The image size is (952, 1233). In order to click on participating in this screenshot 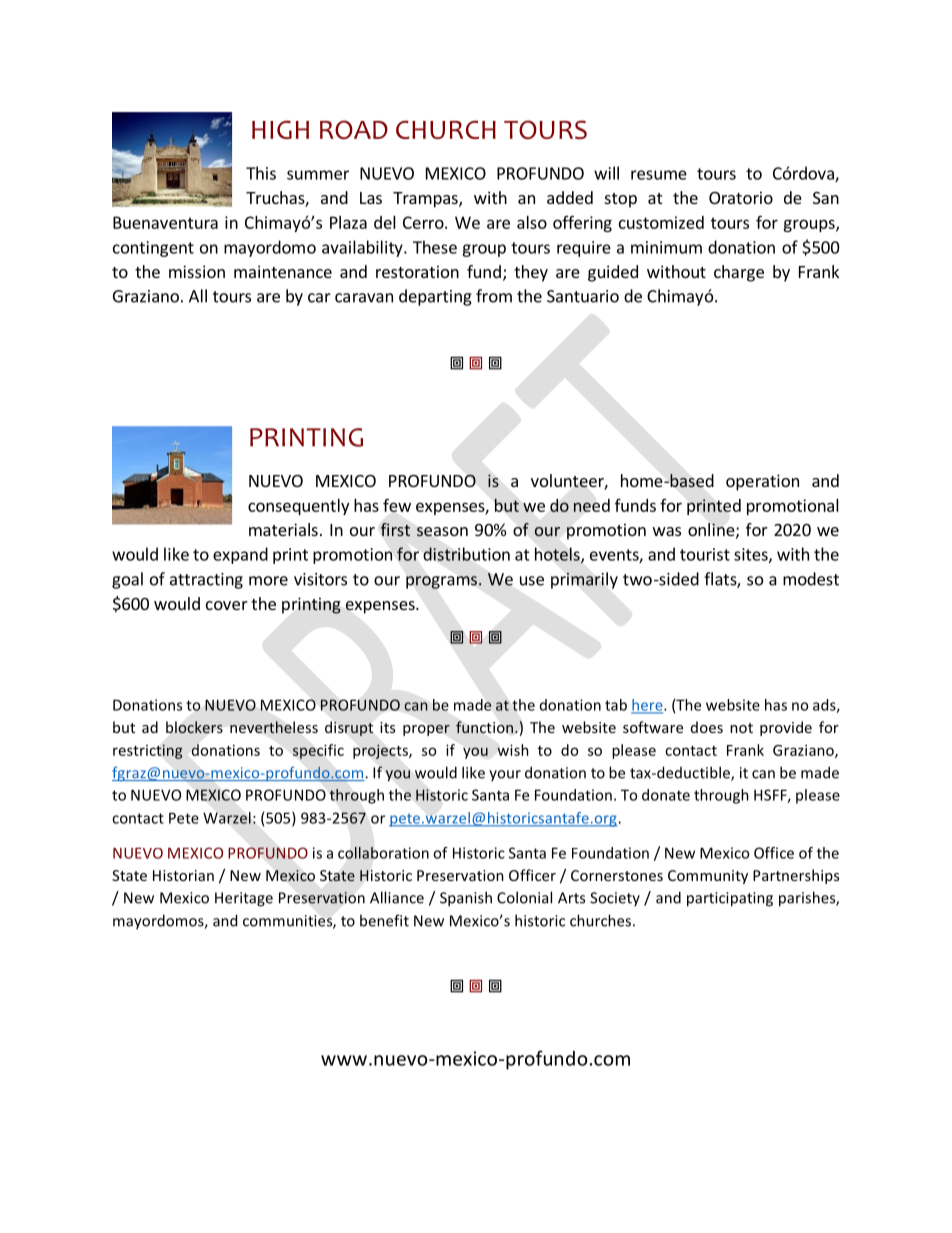, I will do `click(730, 899)`.
